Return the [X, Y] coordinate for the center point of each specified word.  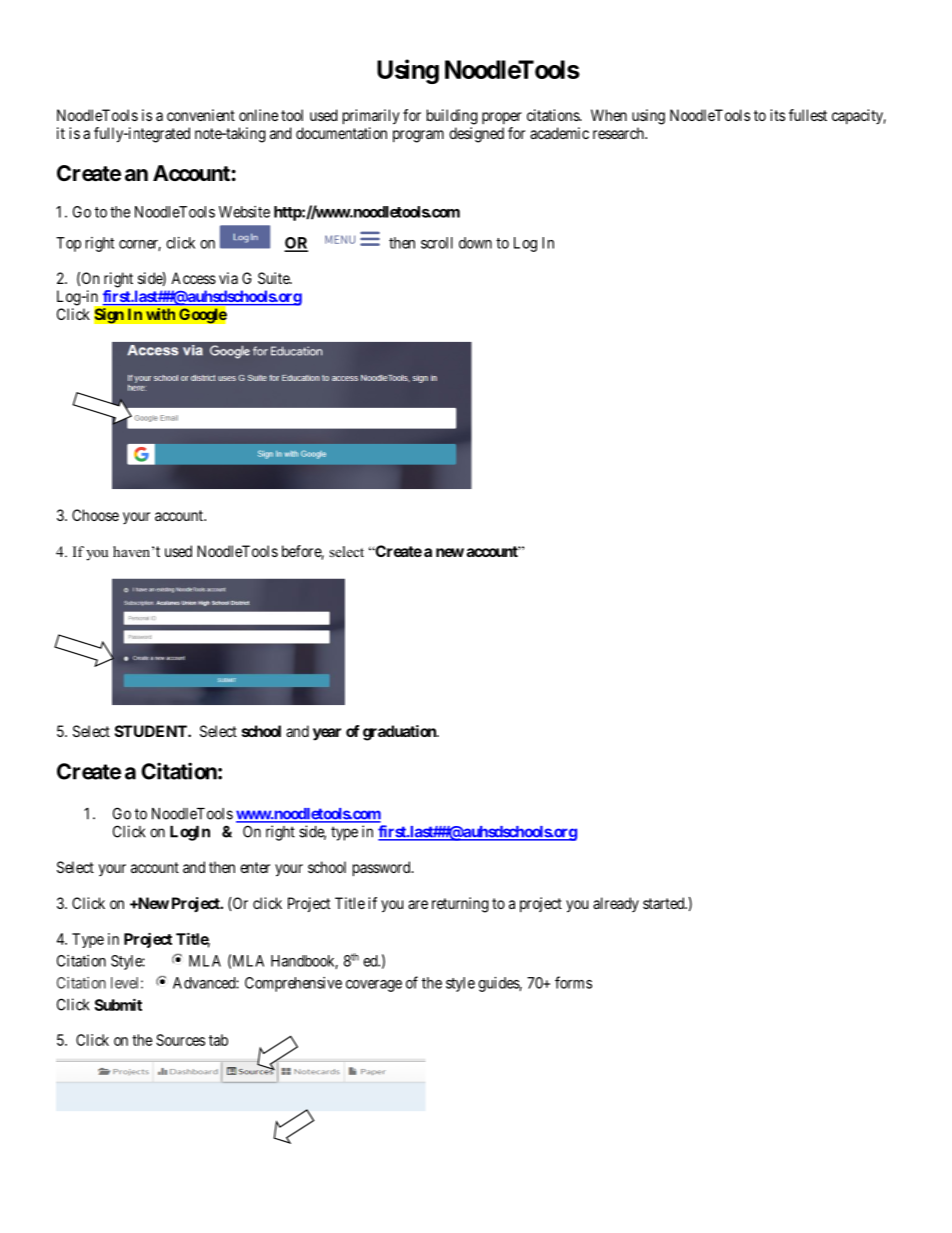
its [777, 115]
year [327, 734]
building [452, 117]
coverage [374, 986]
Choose [95, 515]
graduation [400, 733]
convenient [201, 115]
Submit [118, 1004]
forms [573, 982]
